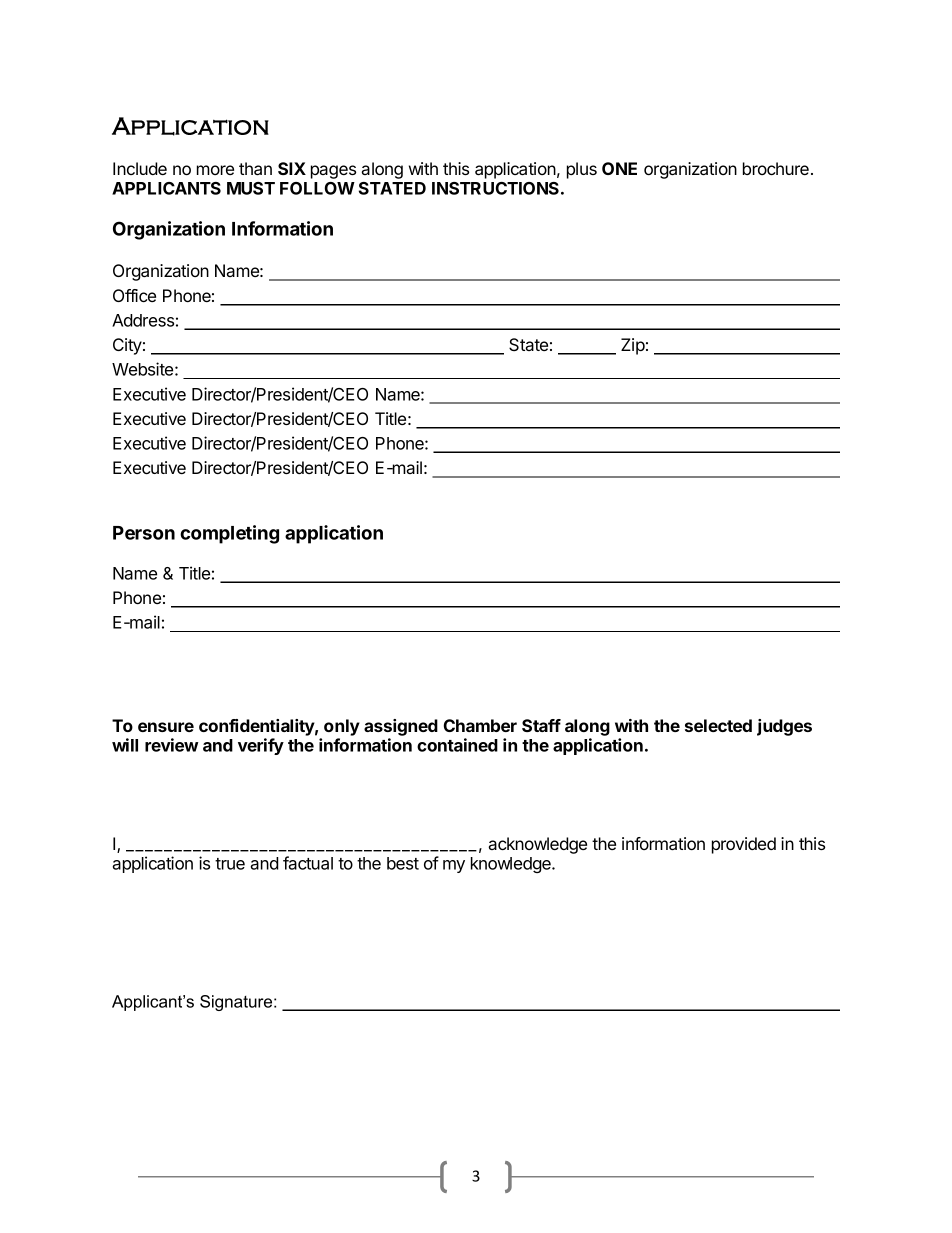  What do you see at coordinates (333, 172) in the page?
I see `pages` at bounding box center [333, 172].
